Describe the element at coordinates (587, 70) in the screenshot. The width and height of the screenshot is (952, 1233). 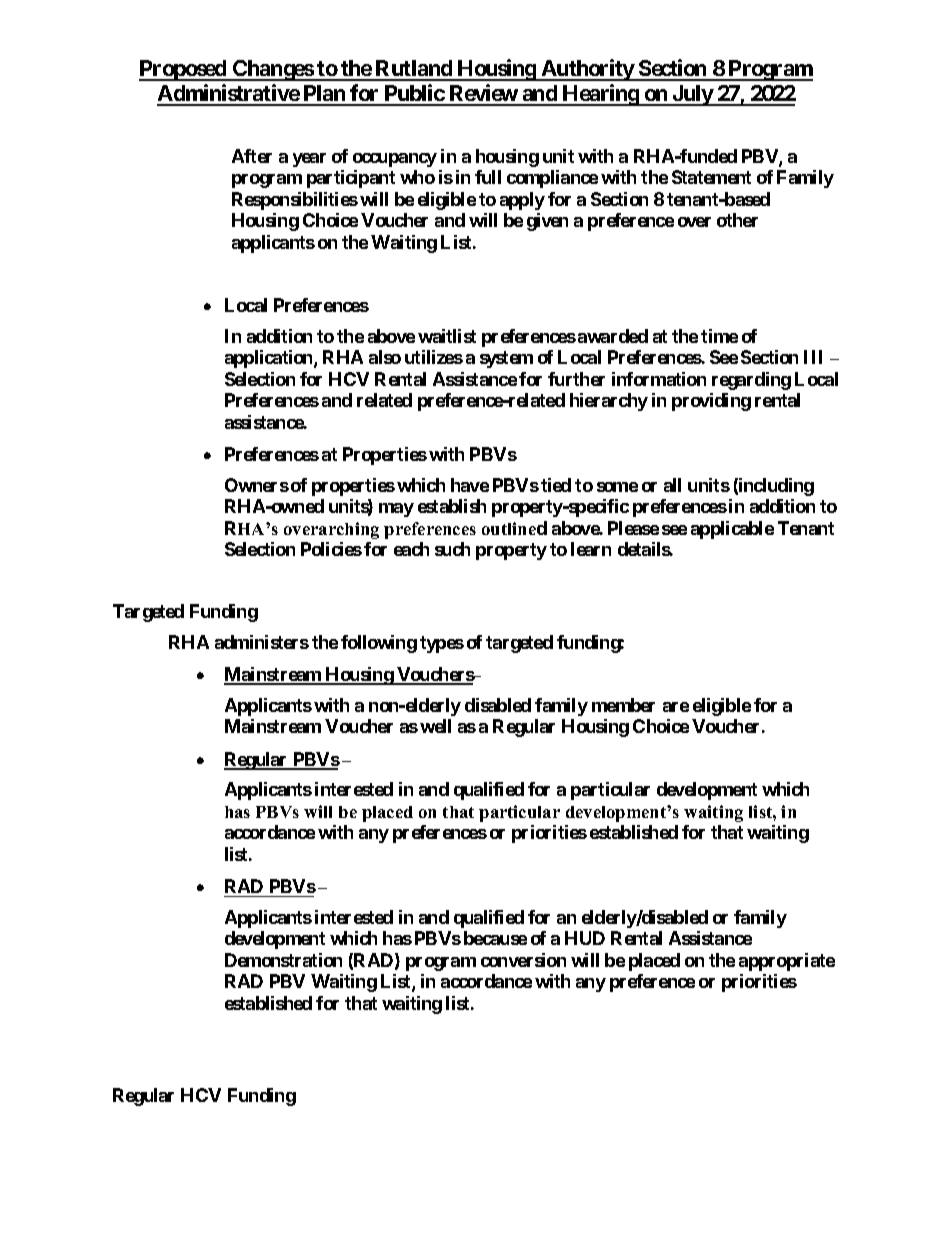
I see `Authority` at that location.
